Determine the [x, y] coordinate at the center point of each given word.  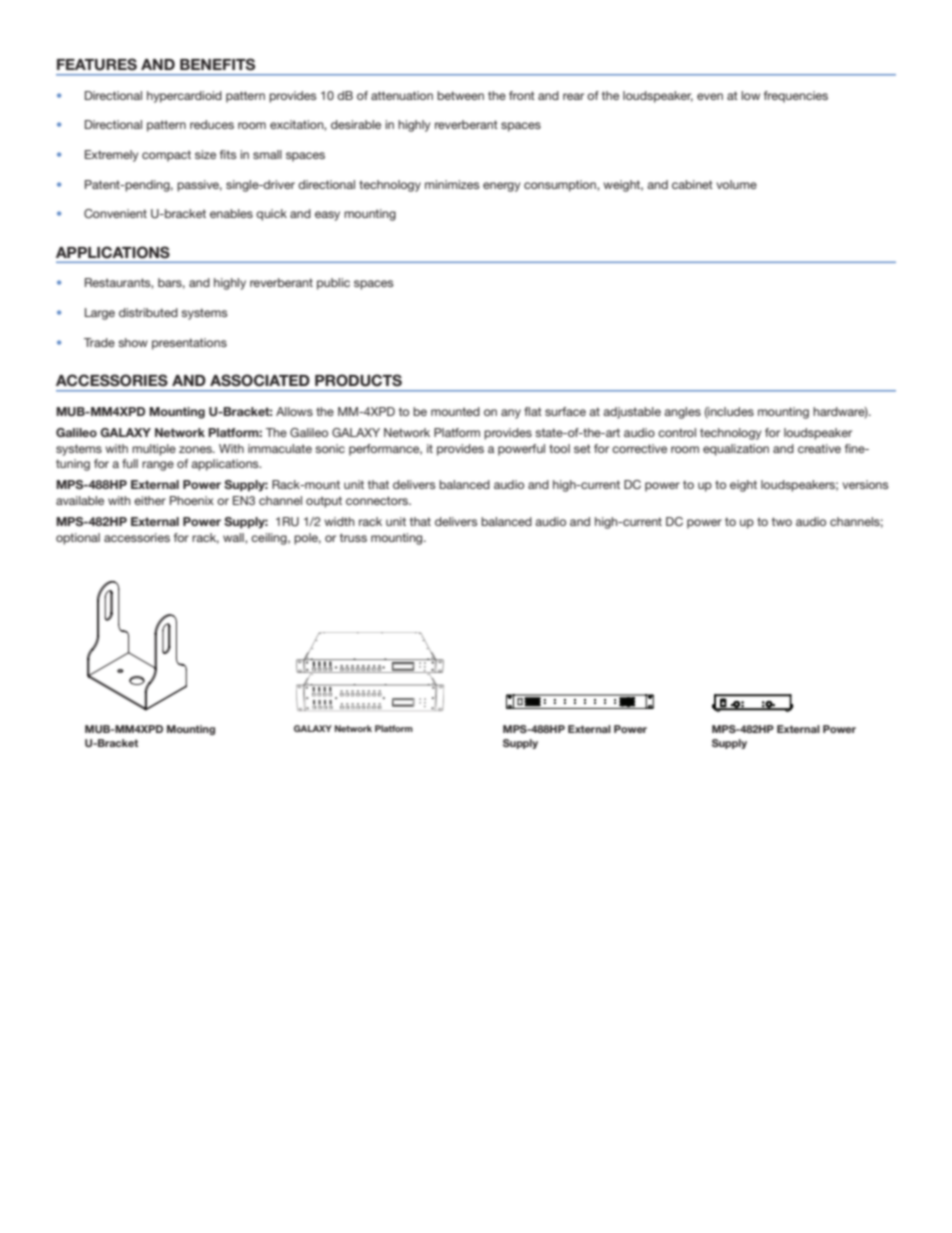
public [333, 284]
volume [736, 184]
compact [166, 156]
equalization [736, 450]
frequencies [796, 97]
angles [682, 413]
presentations [189, 344]
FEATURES [97, 64]
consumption [561, 186]
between [460, 95]
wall [234, 538]
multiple [154, 450]
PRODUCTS [358, 380]
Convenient [115, 213]
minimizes [452, 184]
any [511, 414]
